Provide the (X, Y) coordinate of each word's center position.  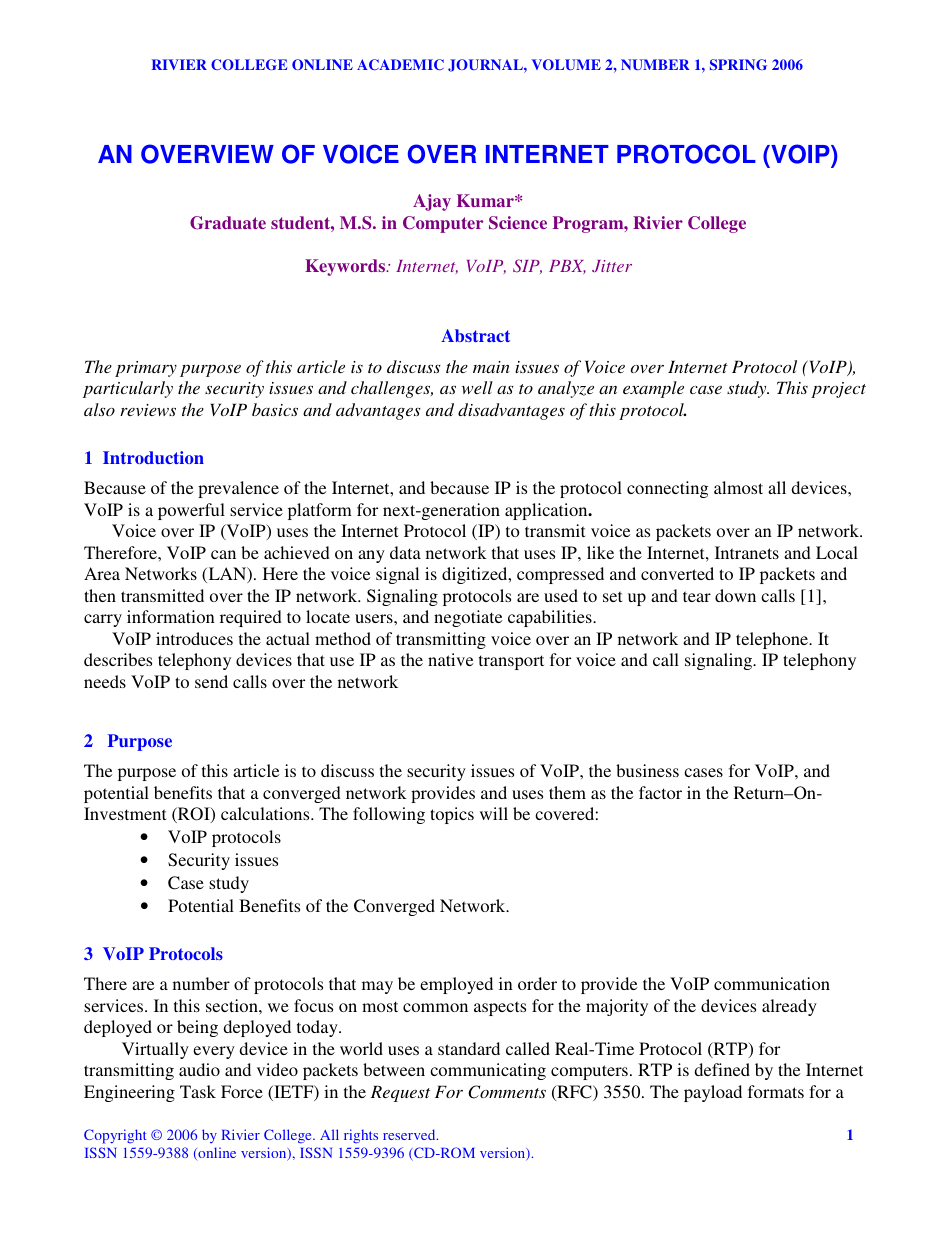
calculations (266, 813)
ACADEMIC (400, 64)
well (477, 387)
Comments (507, 1092)
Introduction (153, 457)
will (494, 813)
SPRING (738, 64)
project (838, 390)
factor (660, 792)
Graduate (228, 223)
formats (776, 1091)
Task (198, 1091)
